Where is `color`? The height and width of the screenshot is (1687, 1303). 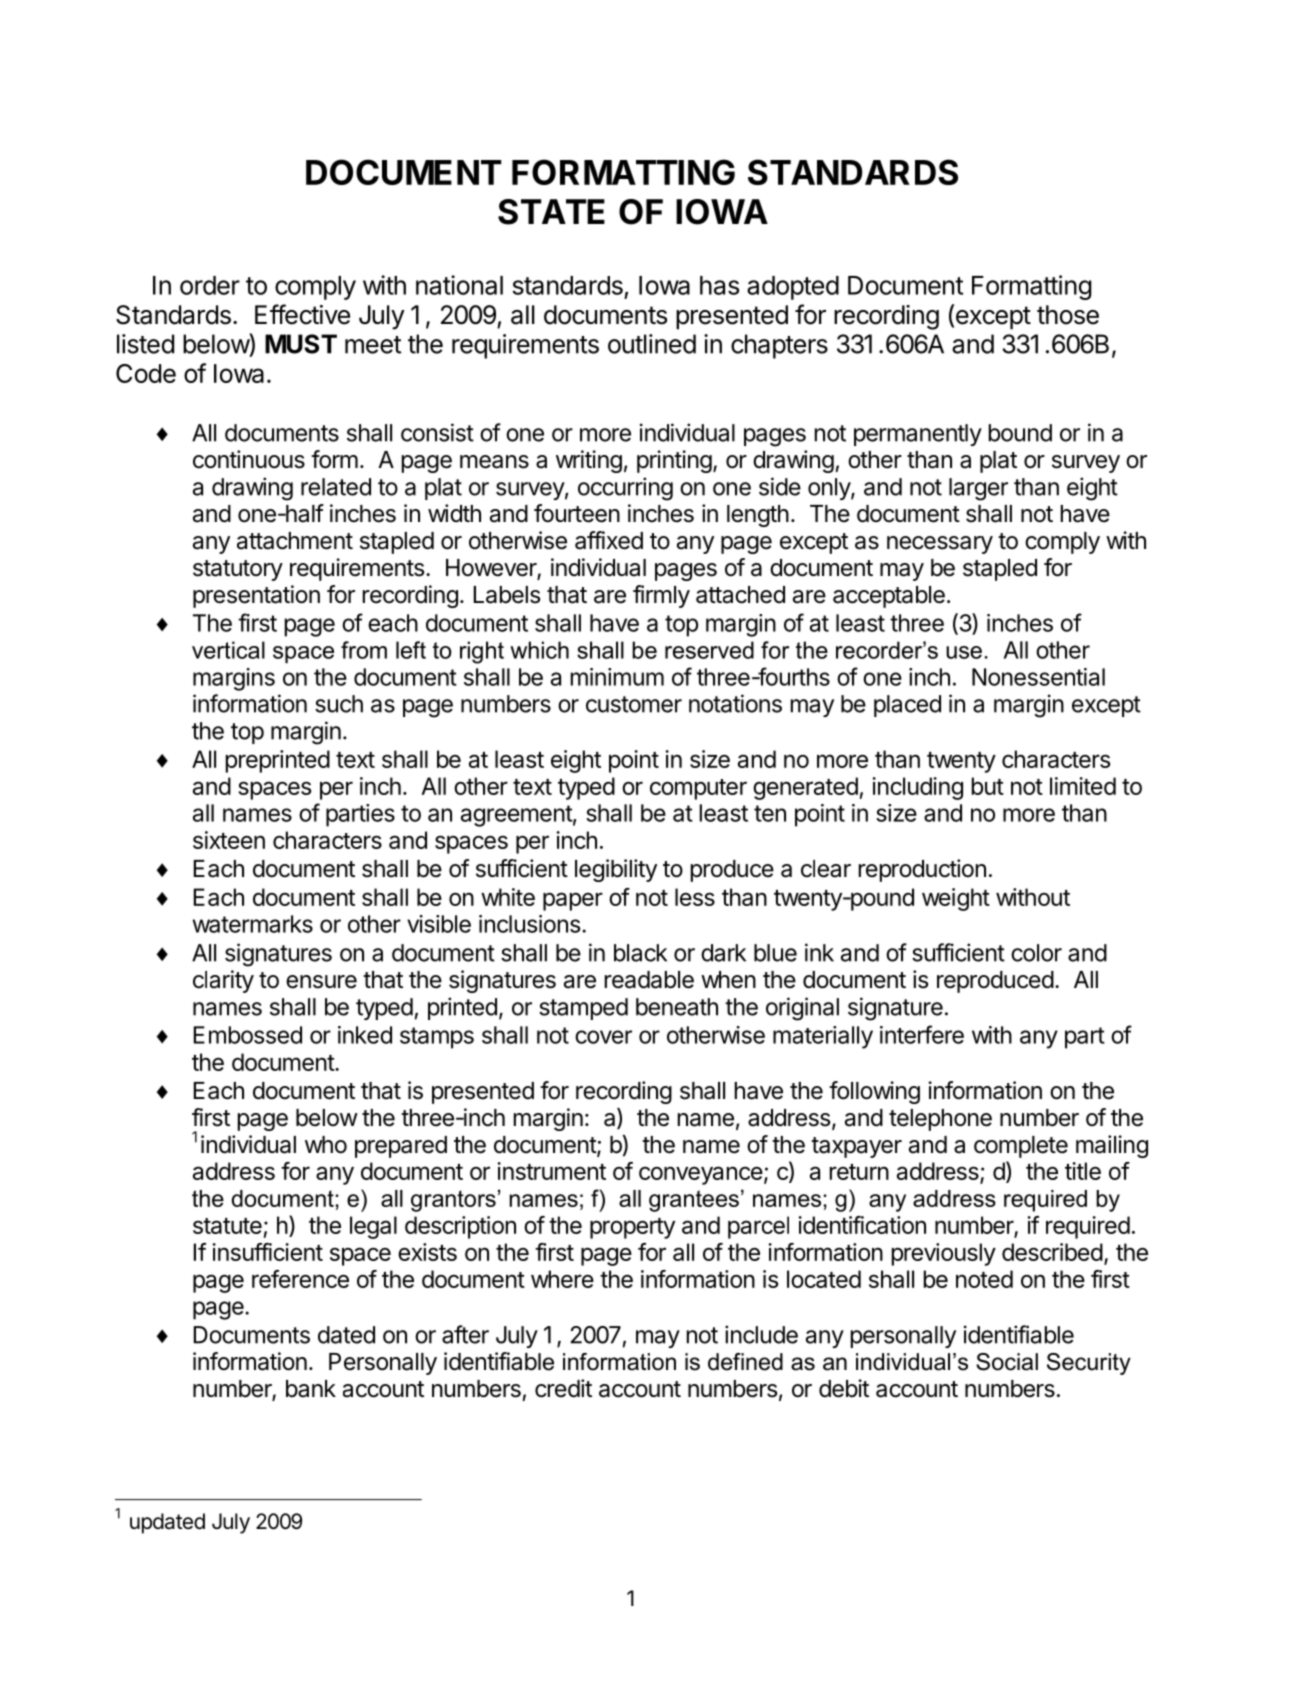
color is located at coordinates (1036, 953).
